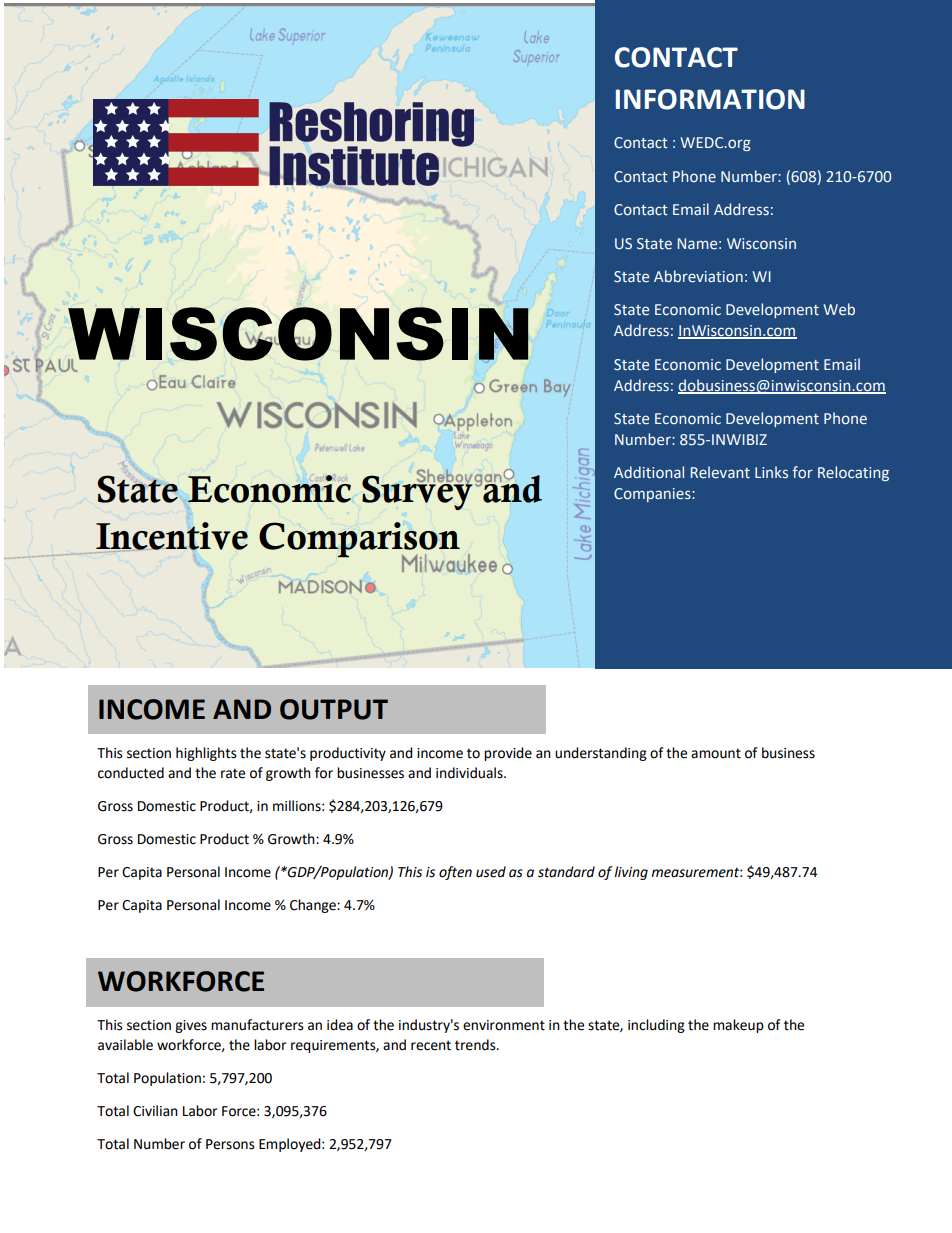 The height and width of the screenshot is (1233, 952). What do you see at coordinates (710, 99) in the screenshot?
I see `INFORMATION` at bounding box center [710, 99].
